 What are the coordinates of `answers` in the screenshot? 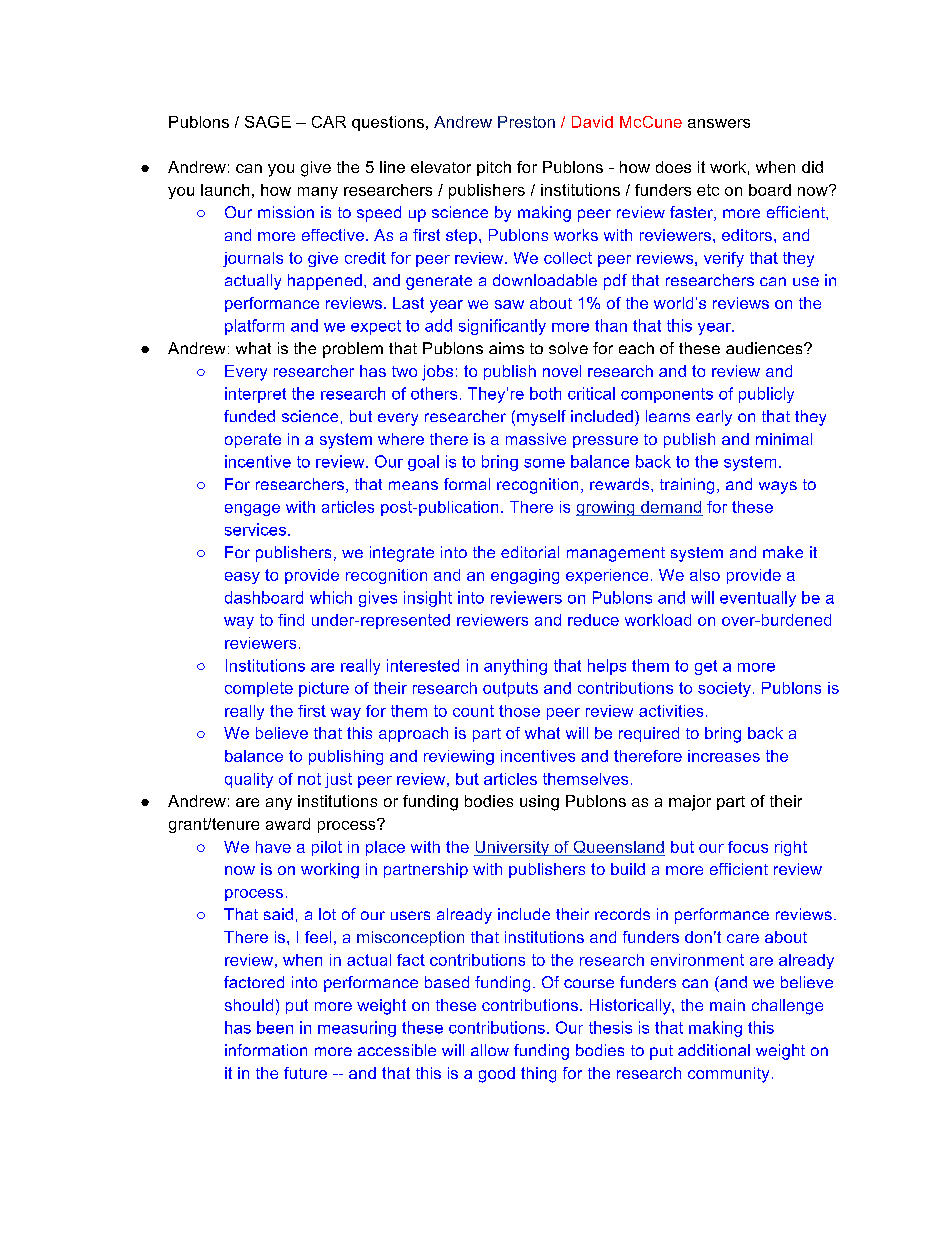 It's located at (719, 123).
